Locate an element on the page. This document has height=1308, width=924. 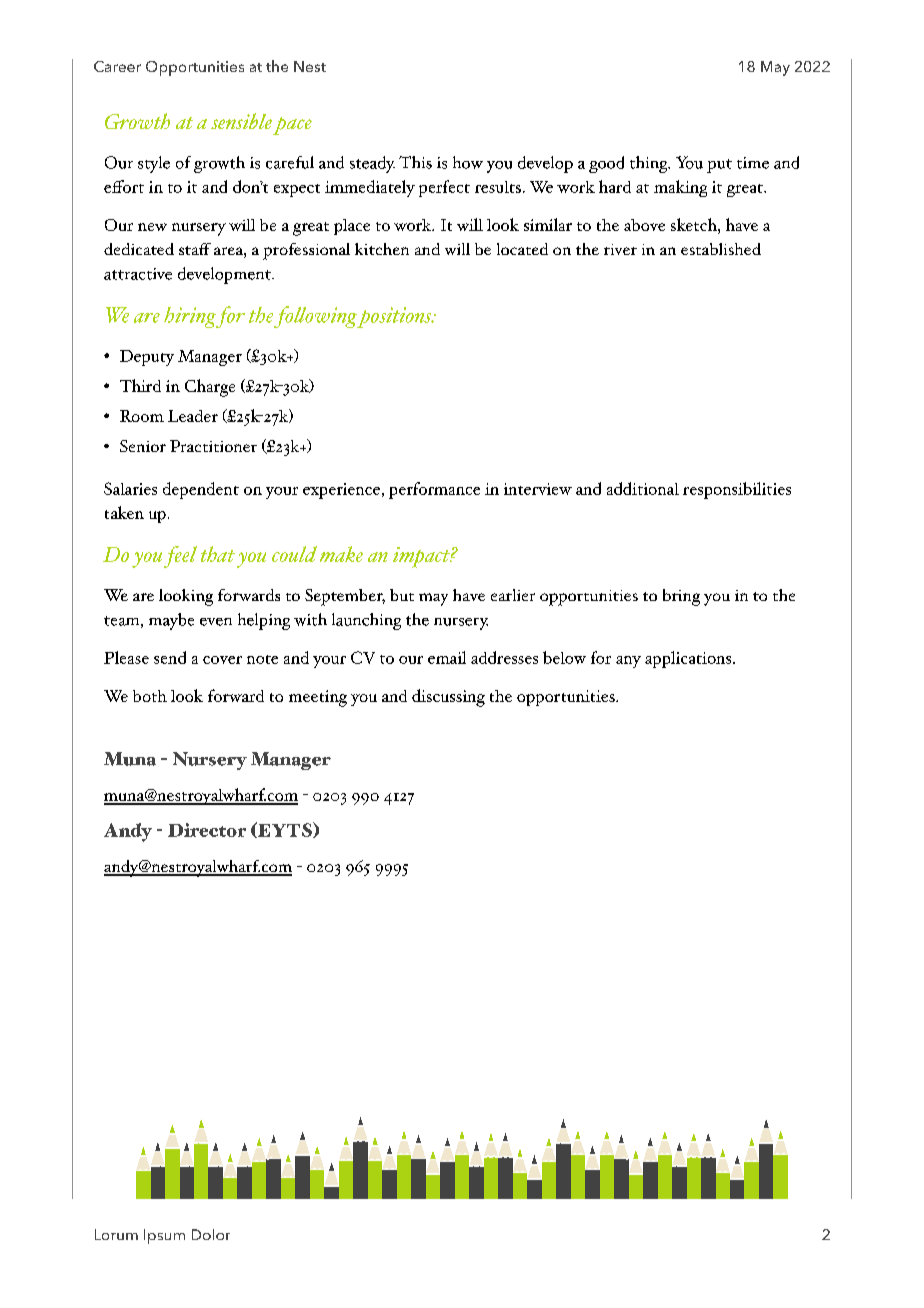
thing is located at coordinates (650, 164).
